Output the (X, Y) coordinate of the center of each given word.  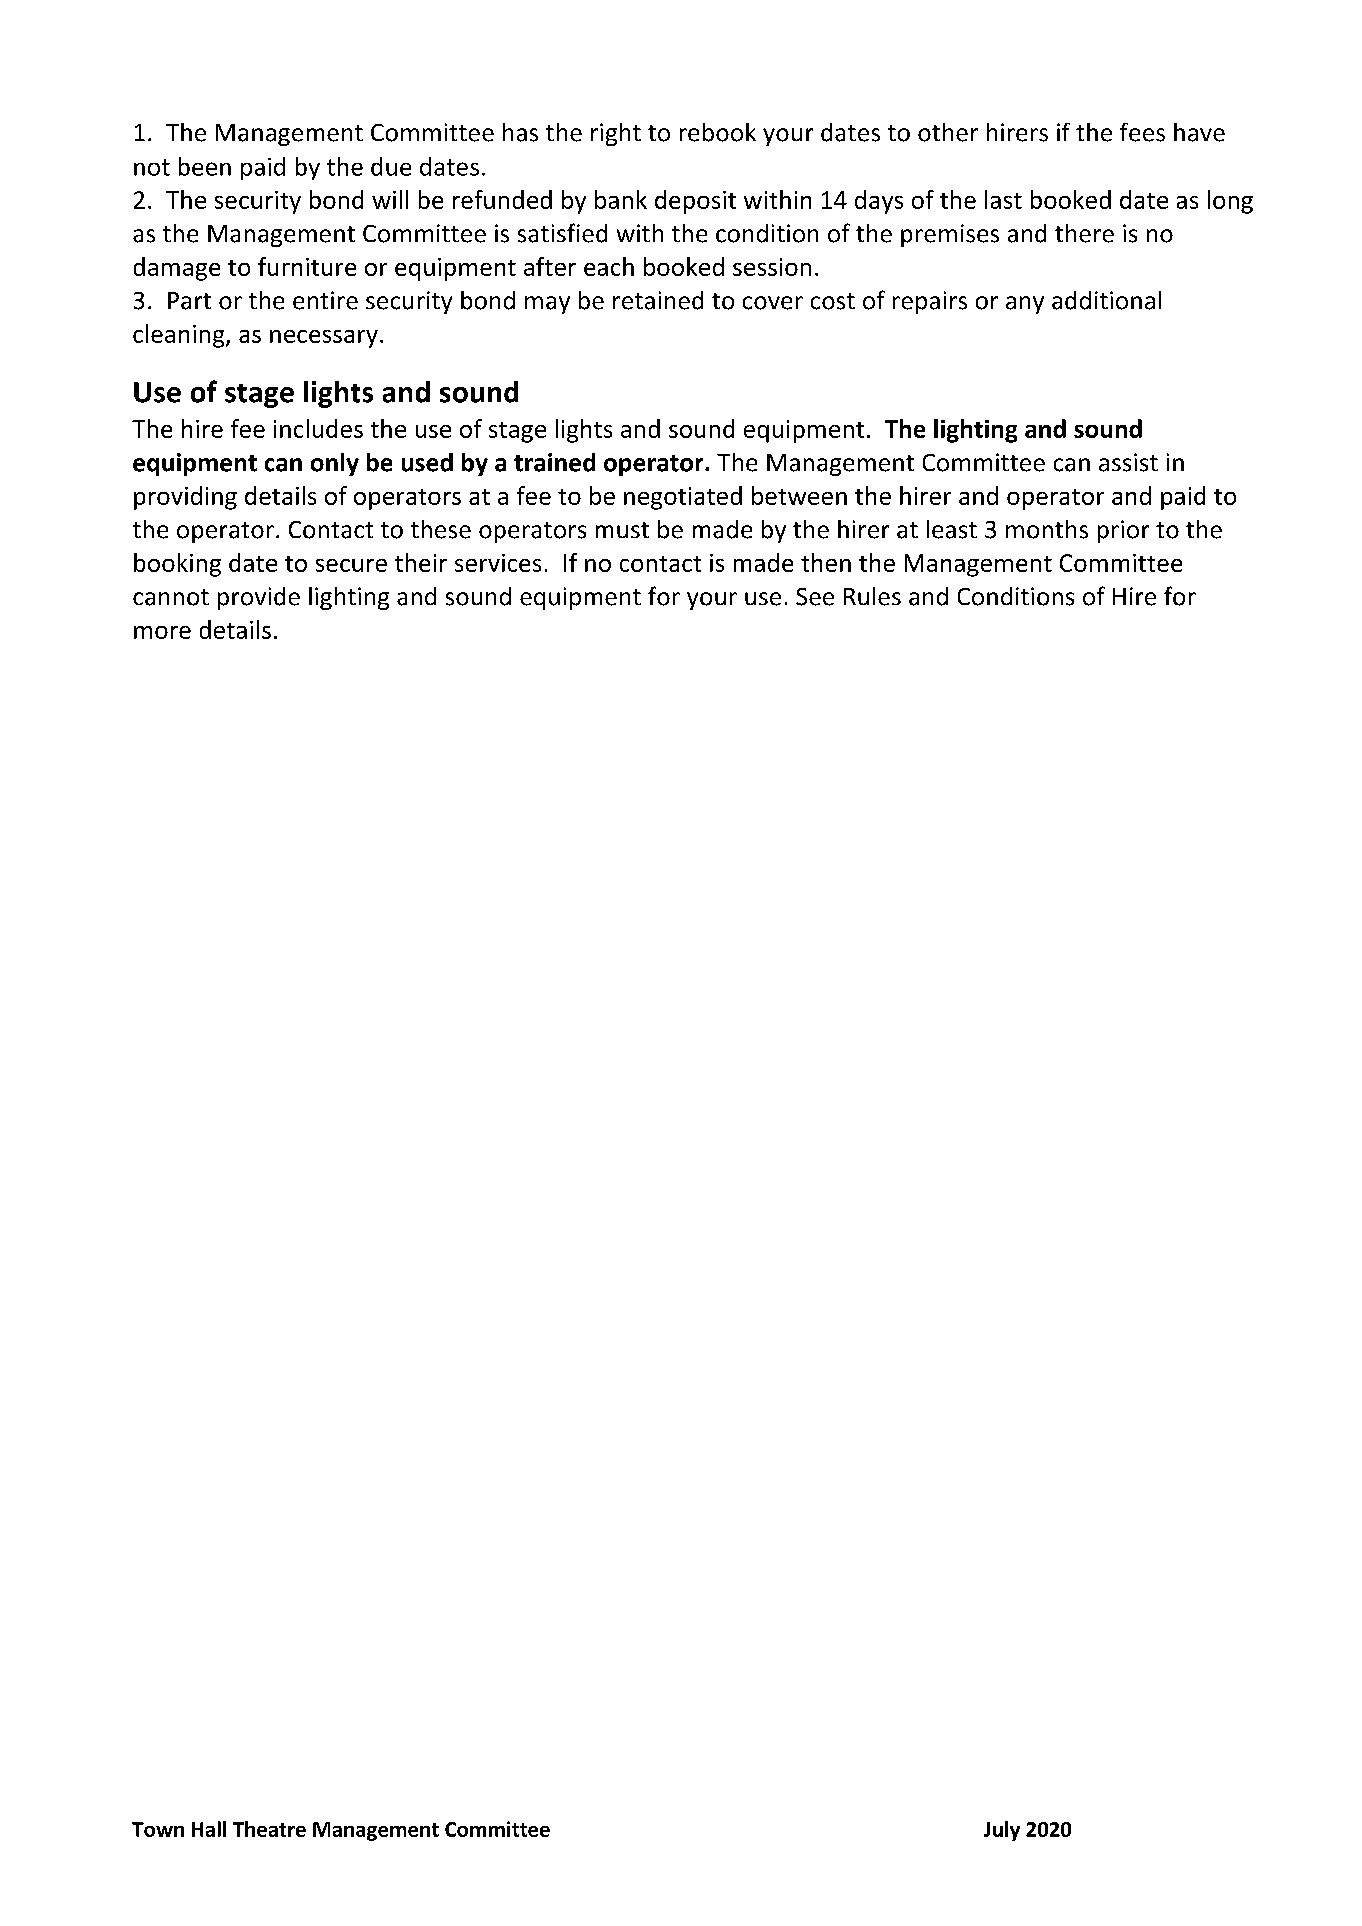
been (205, 166)
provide (259, 598)
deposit (695, 202)
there (1084, 233)
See (815, 597)
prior (1123, 531)
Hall (209, 1829)
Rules (872, 596)
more (162, 632)
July (1002, 1831)
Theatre (269, 1829)
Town (158, 1829)
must (622, 530)
